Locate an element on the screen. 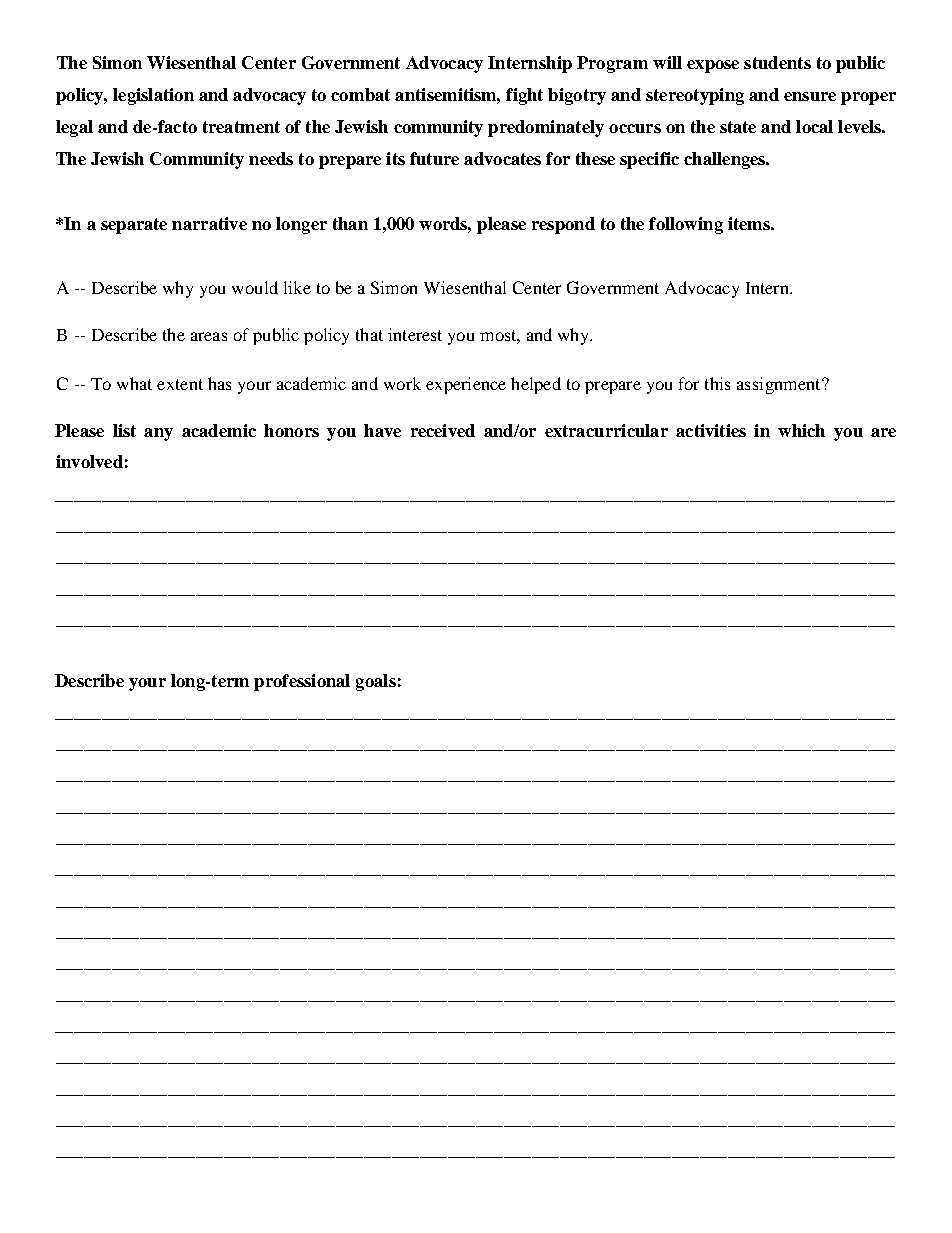  respond is located at coordinates (563, 225).
